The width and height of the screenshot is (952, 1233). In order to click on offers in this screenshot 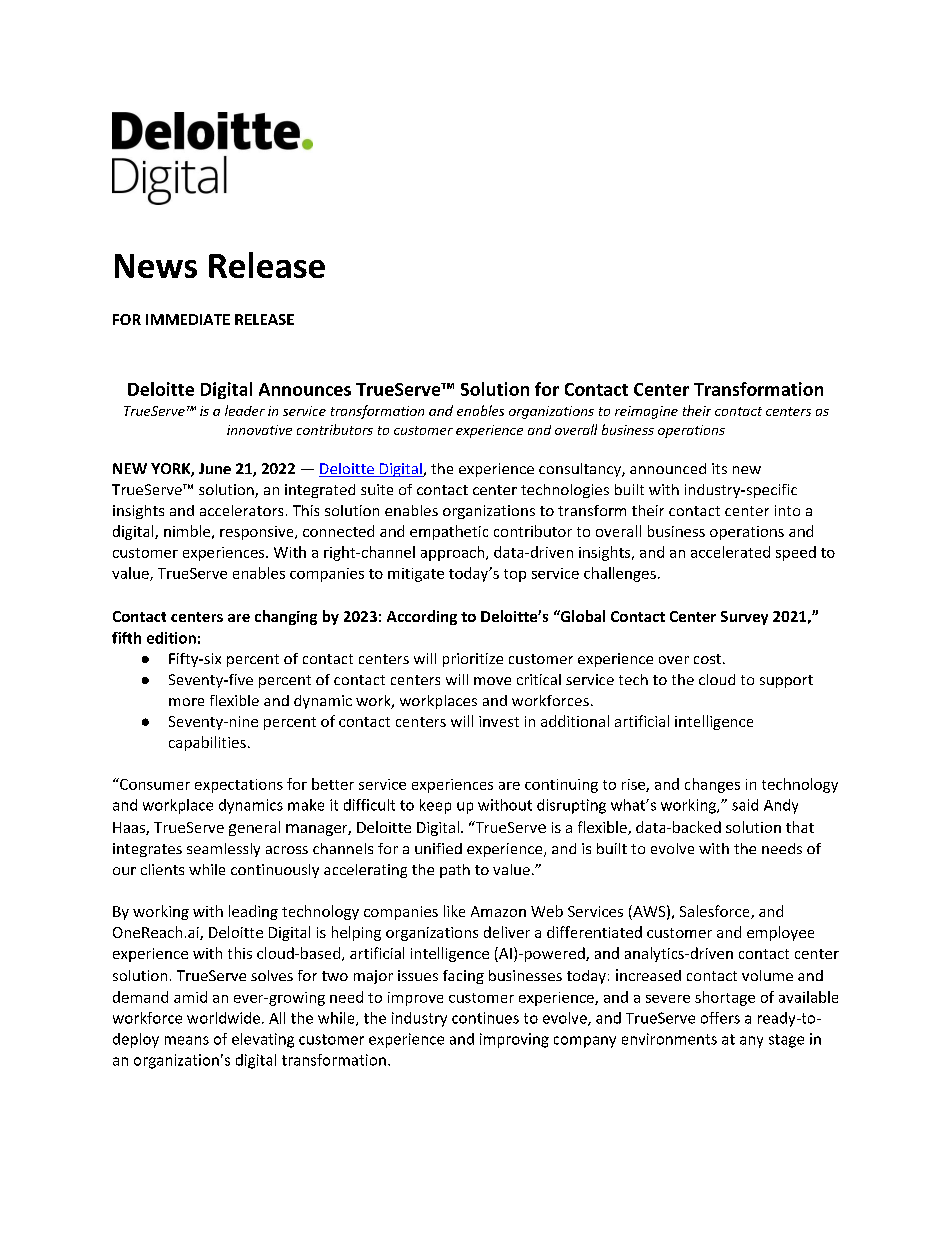, I will do `click(720, 1018)`.
